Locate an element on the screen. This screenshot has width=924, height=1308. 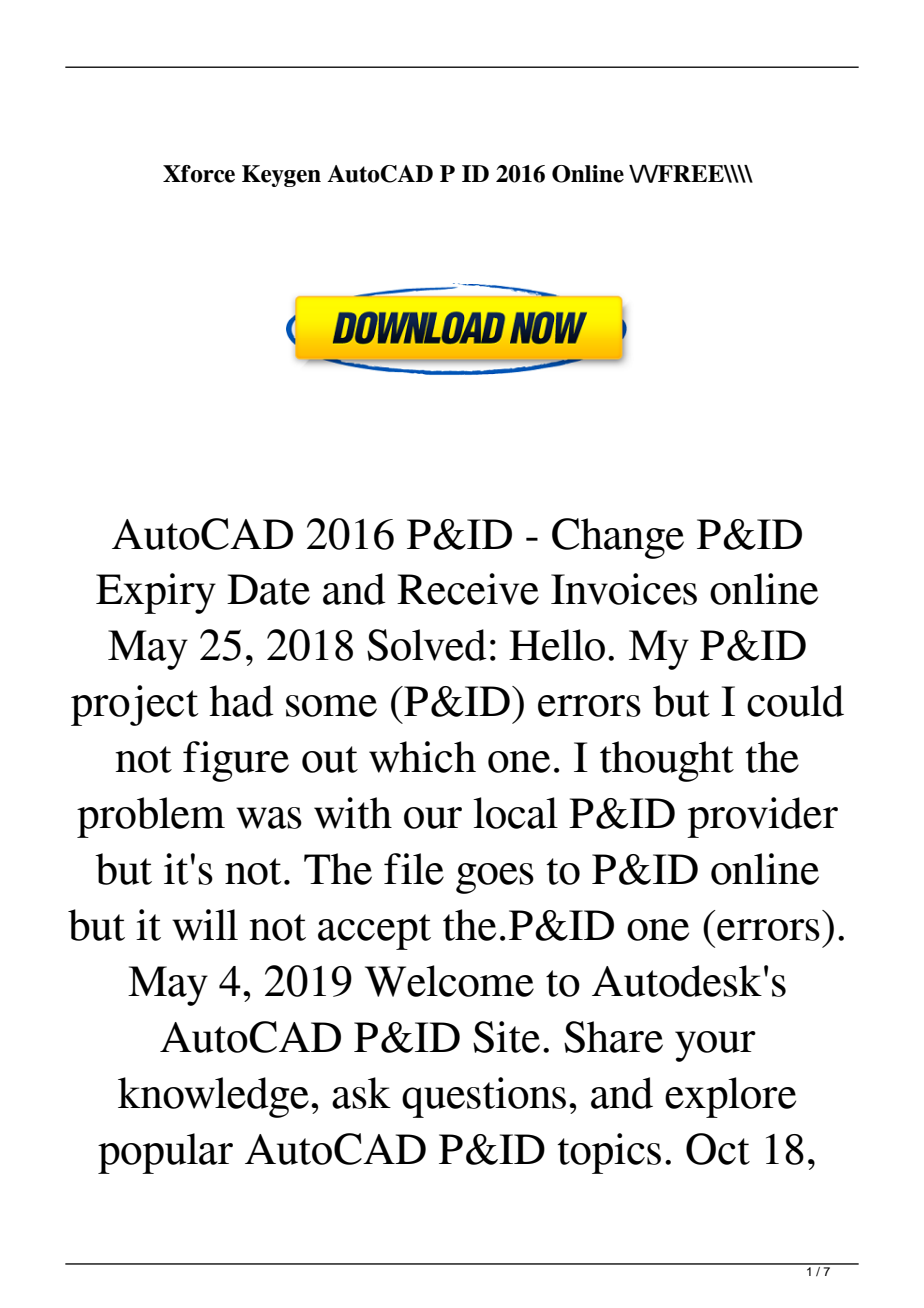
Invoices is located at coordinates (624, 589).
